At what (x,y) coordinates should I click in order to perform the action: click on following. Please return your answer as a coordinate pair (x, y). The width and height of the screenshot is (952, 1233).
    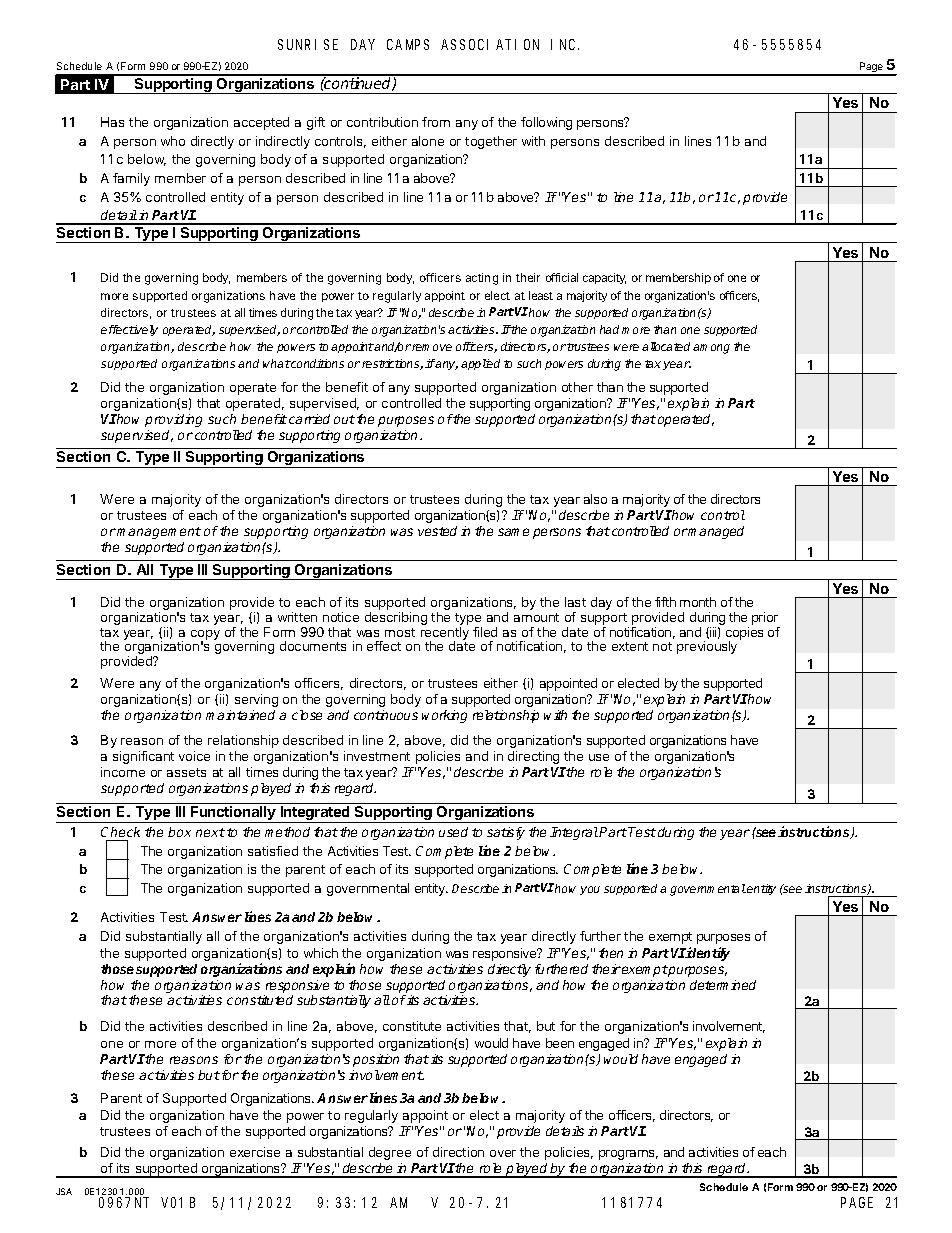
    Looking at the image, I should click on (546, 123).
